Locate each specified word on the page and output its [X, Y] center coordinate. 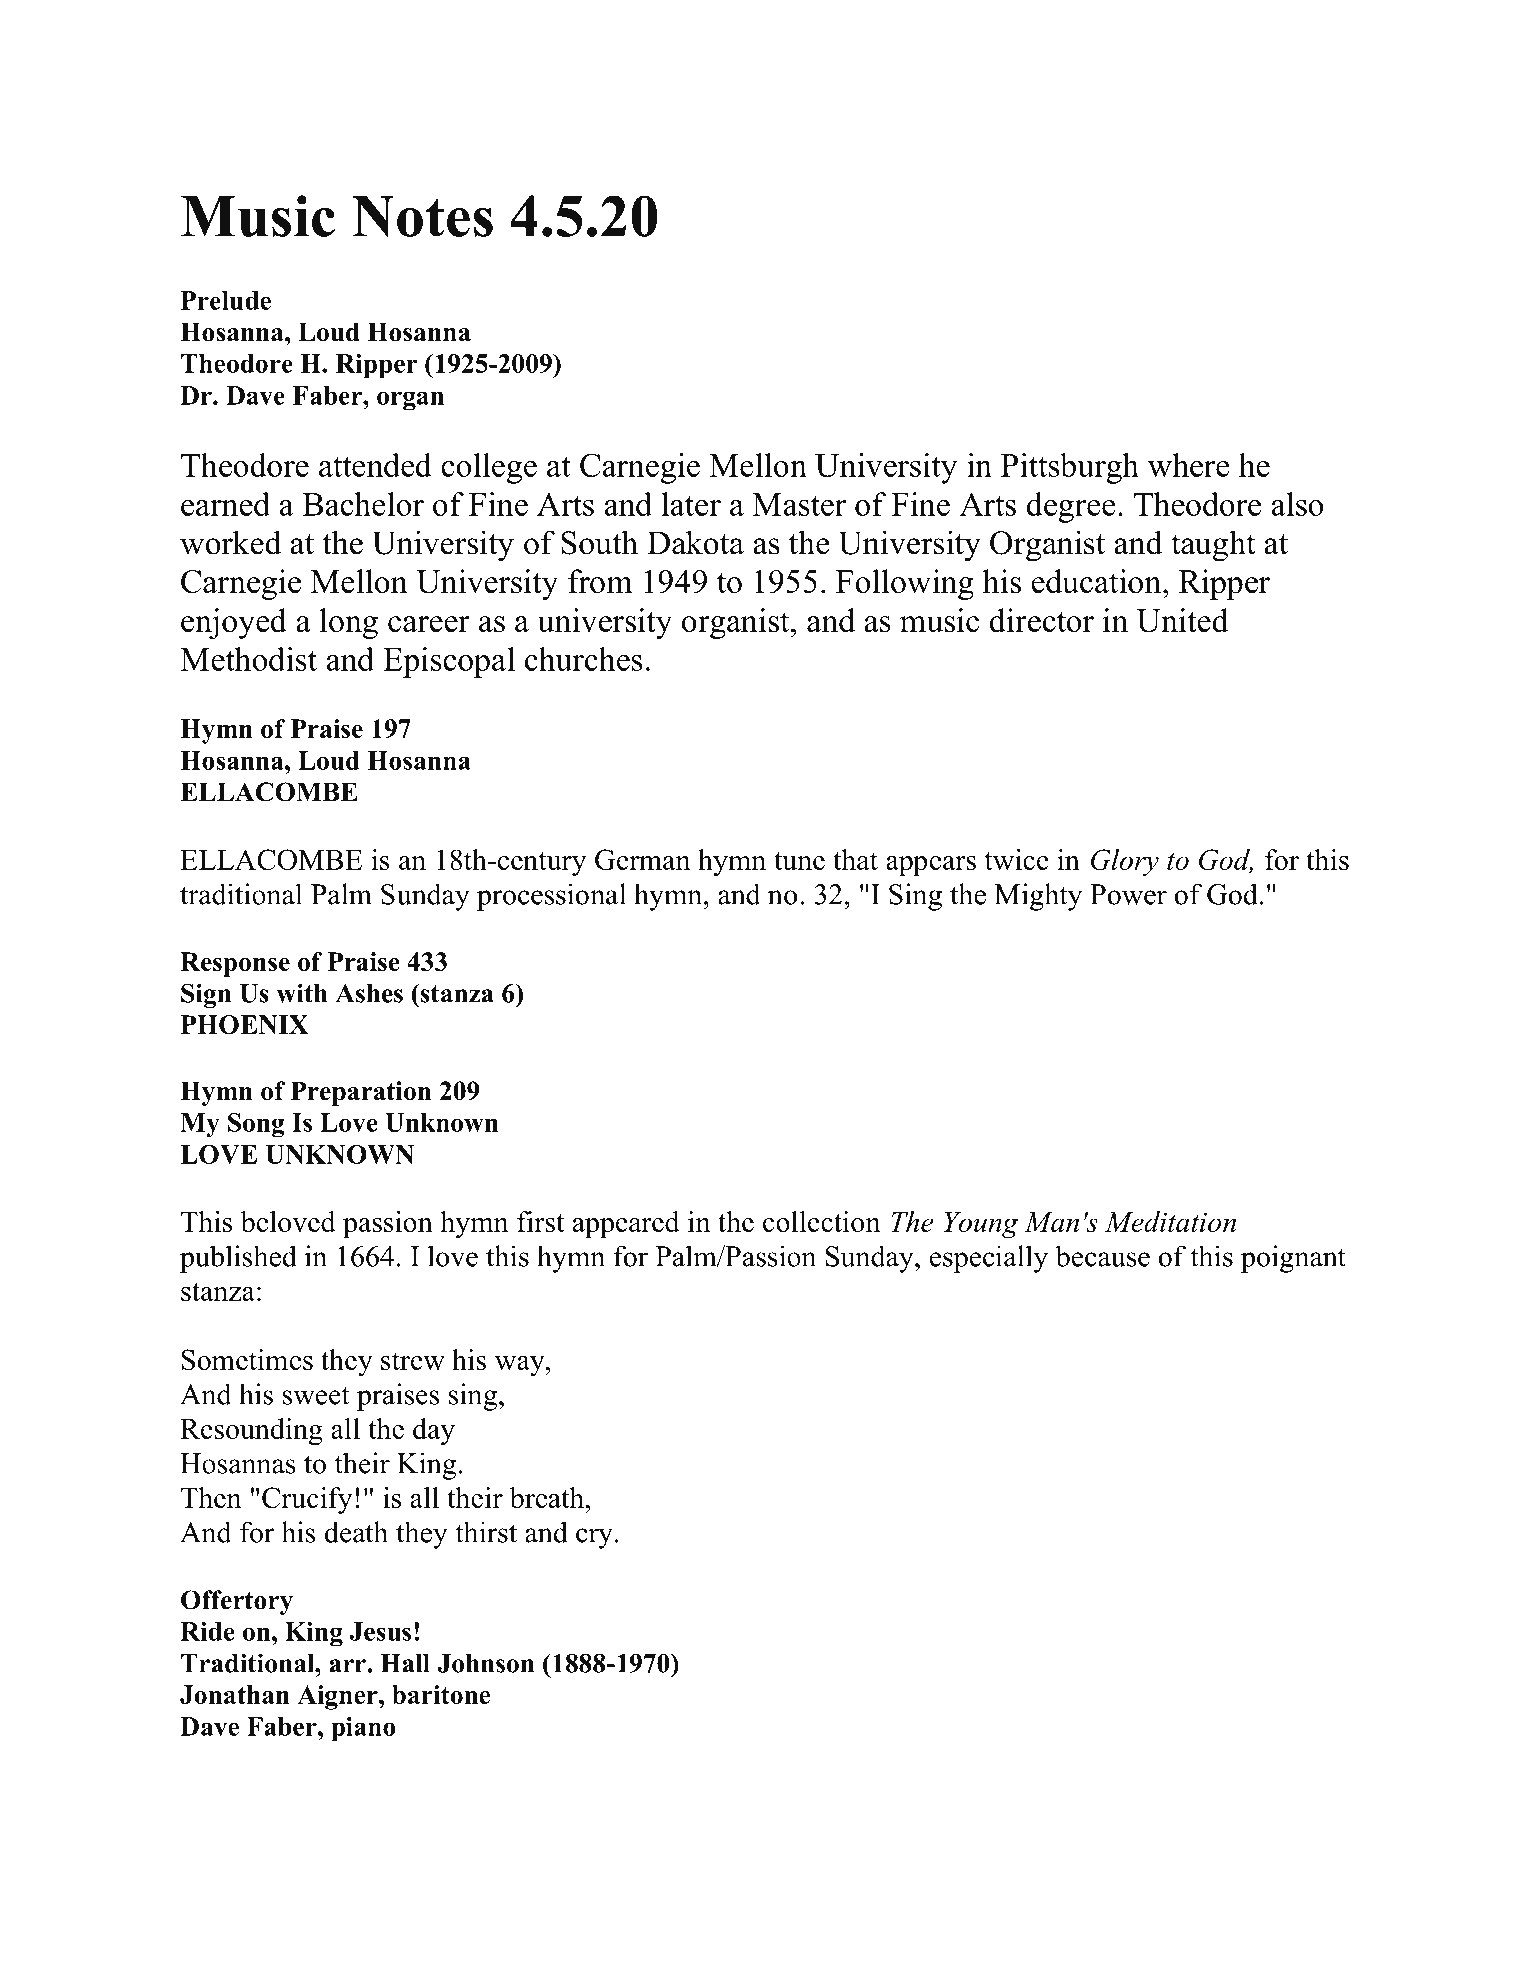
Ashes [369, 993]
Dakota [695, 542]
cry [594, 1538]
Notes [422, 216]
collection [821, 1221]
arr [348, 1666]
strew [413, 1361]
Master [799, 504]
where [1189, 465]
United [1183, 620]
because [1103, 1256]
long [348, 623]
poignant [1293, 1259]
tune [799, 861]
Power [1128, 894]
